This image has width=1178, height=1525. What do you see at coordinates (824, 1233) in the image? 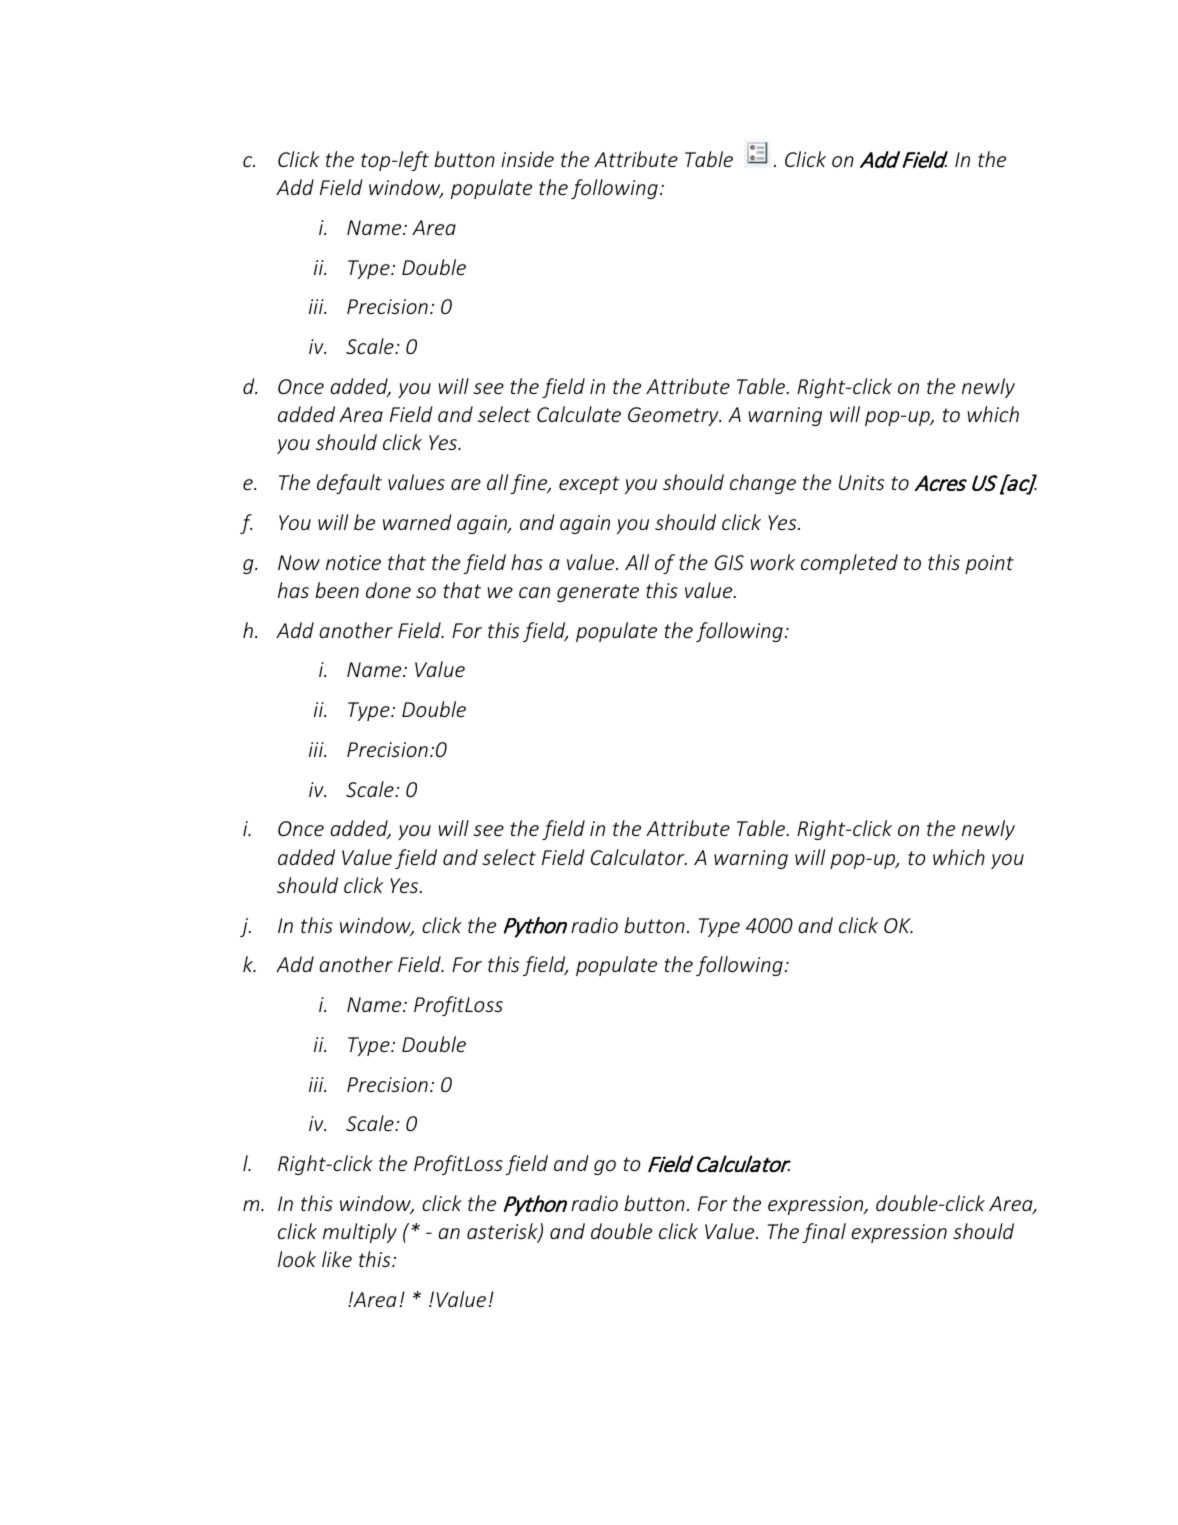
I see `final` at bounding box center [824, 1233].
